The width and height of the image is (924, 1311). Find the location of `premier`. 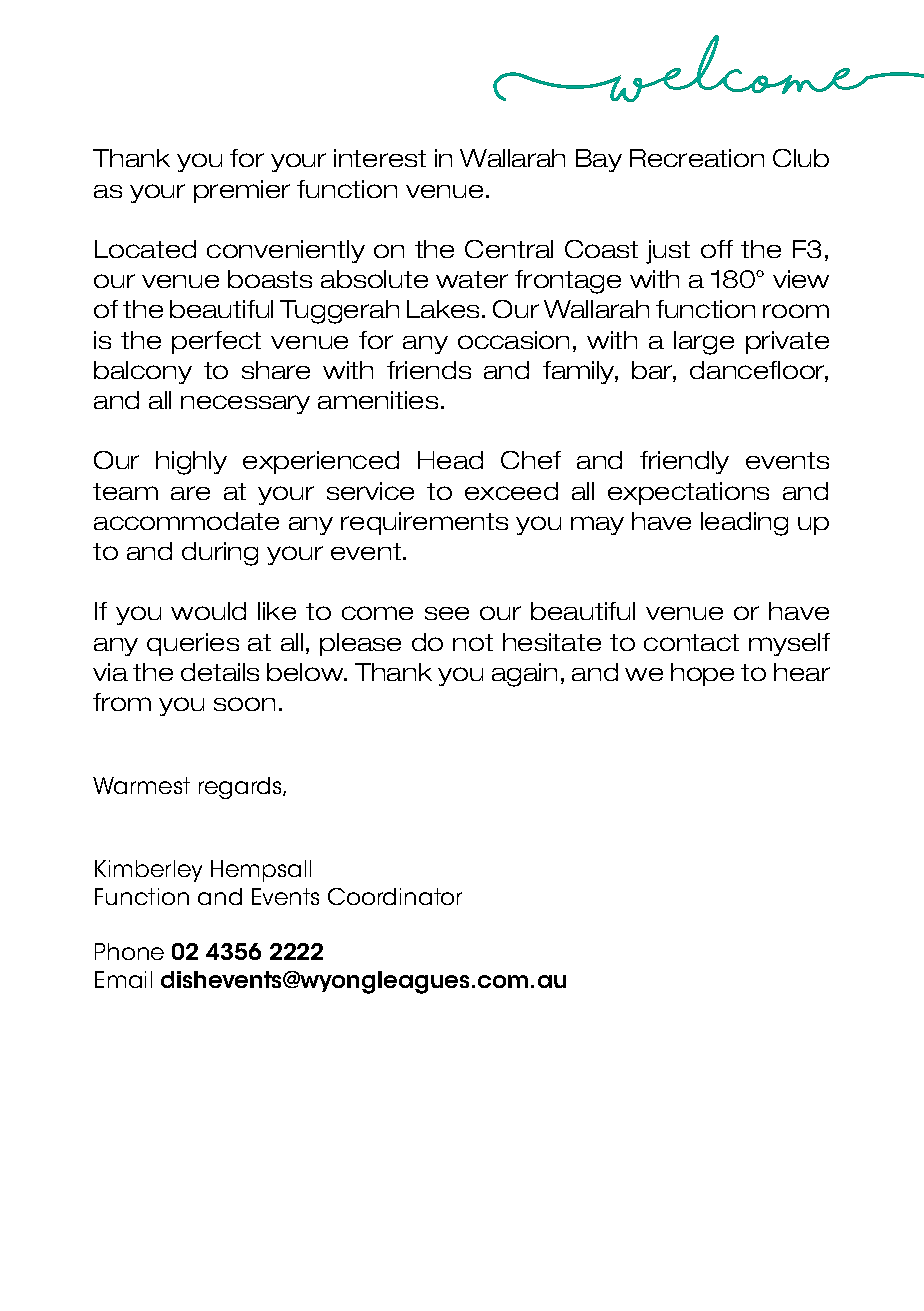

premier is located at coordinates (242, 191).
